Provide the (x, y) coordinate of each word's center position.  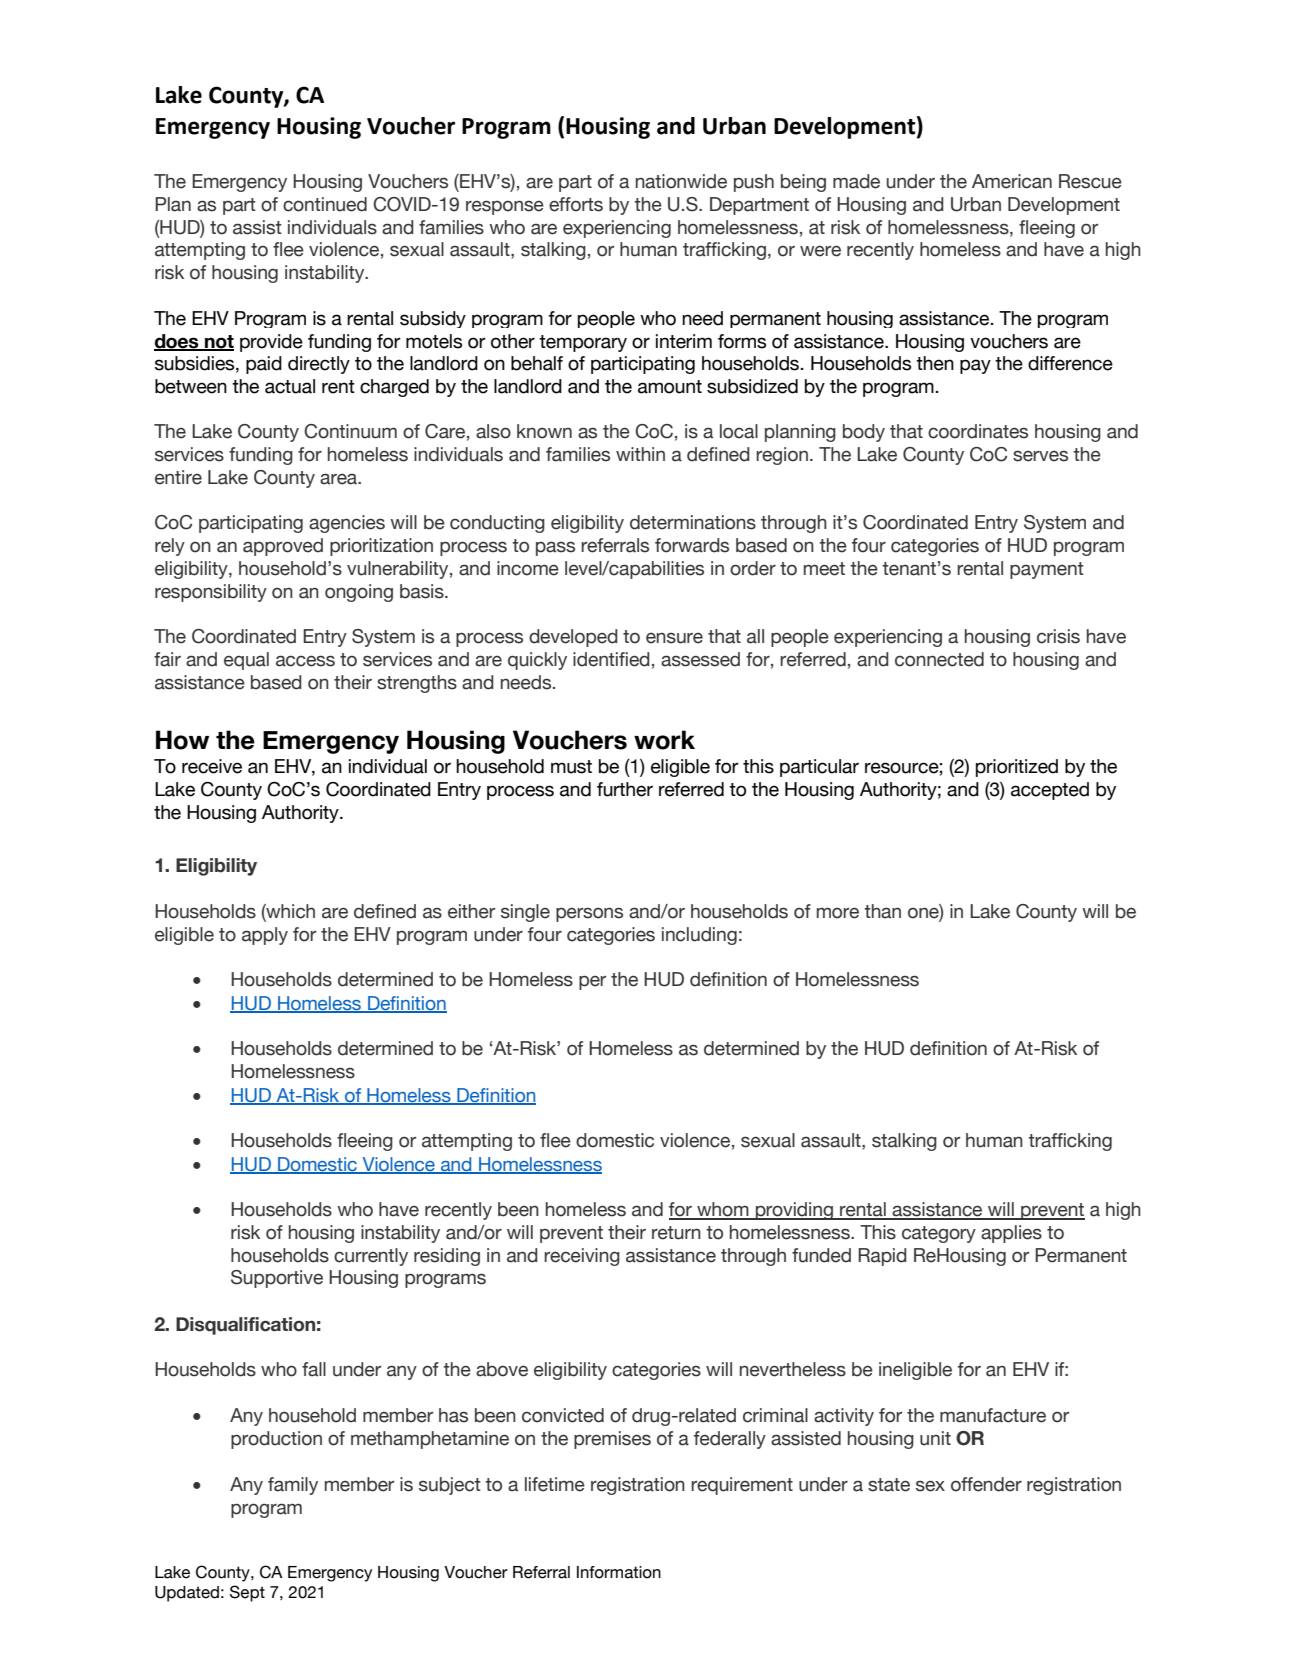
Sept (247, 1593)
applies (1011, 1234)
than (882, 911)
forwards (692, 545)
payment (1047, 570)
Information (619, 1572)
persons (589, 914)
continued (325, 204)
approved (283, 547)
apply (265, 936)
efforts (576, 204)
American (1012, 181)
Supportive (277, 1279)
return (676, 1233)
